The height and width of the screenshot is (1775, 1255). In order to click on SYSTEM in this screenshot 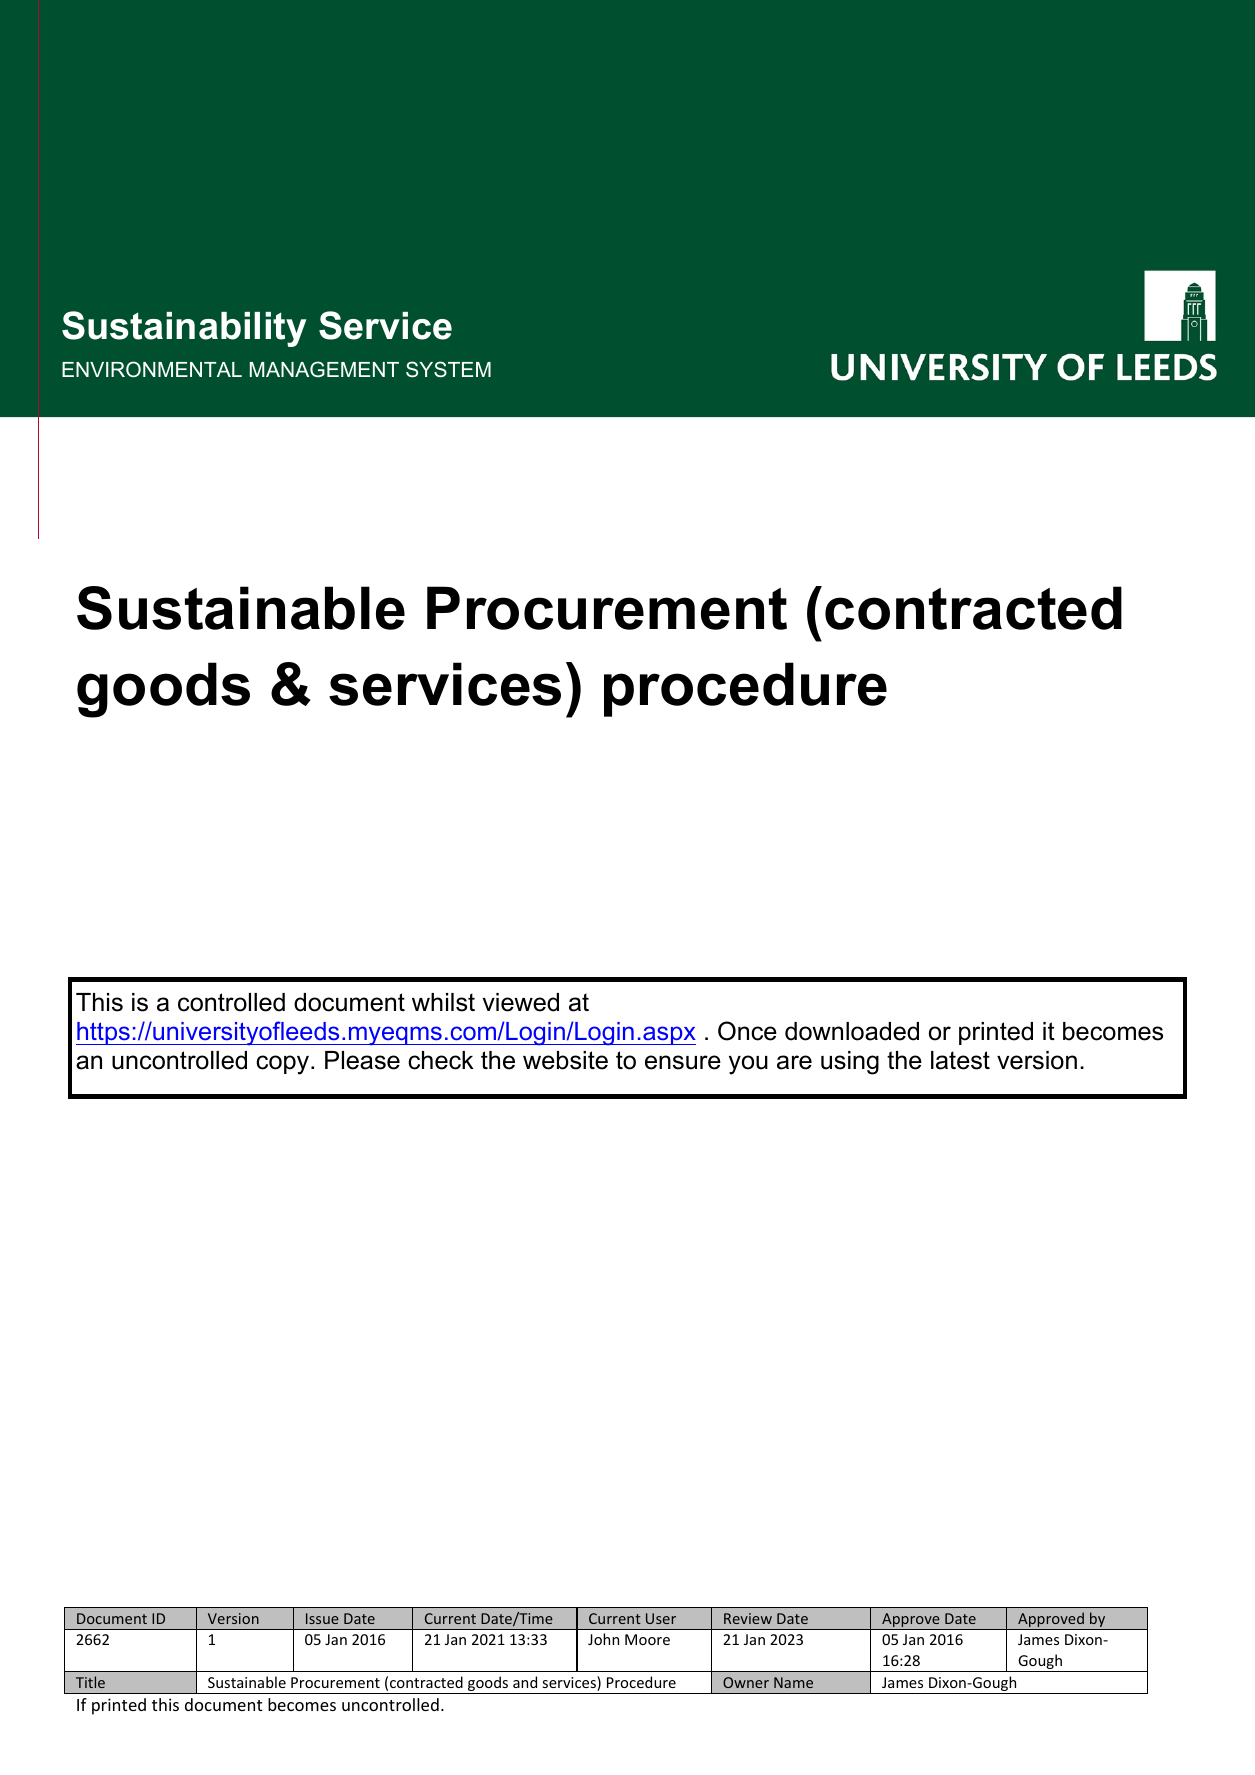, I will do `click(448, 369)`.
